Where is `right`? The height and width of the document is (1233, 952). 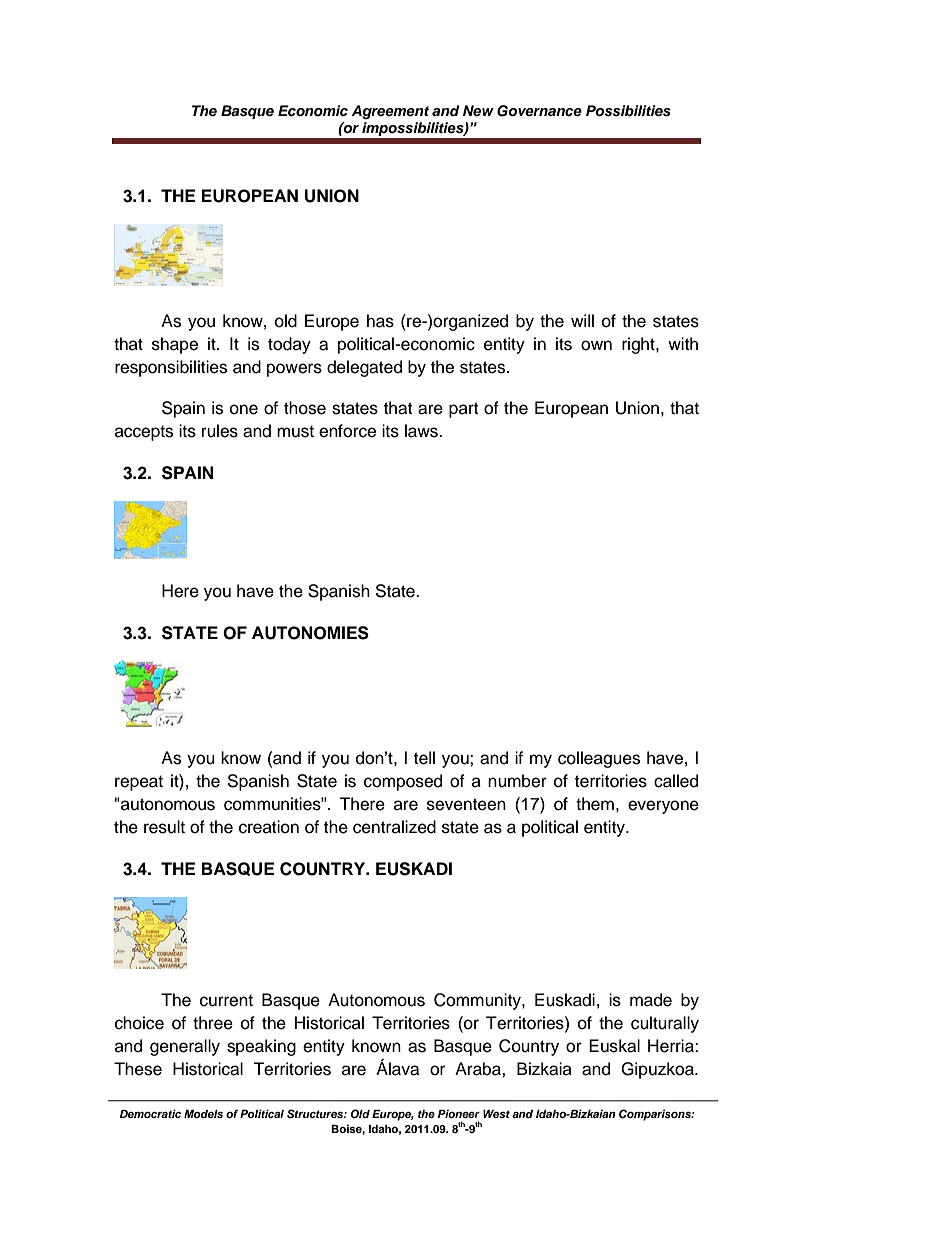 right is located at coordinates (639, 345).
